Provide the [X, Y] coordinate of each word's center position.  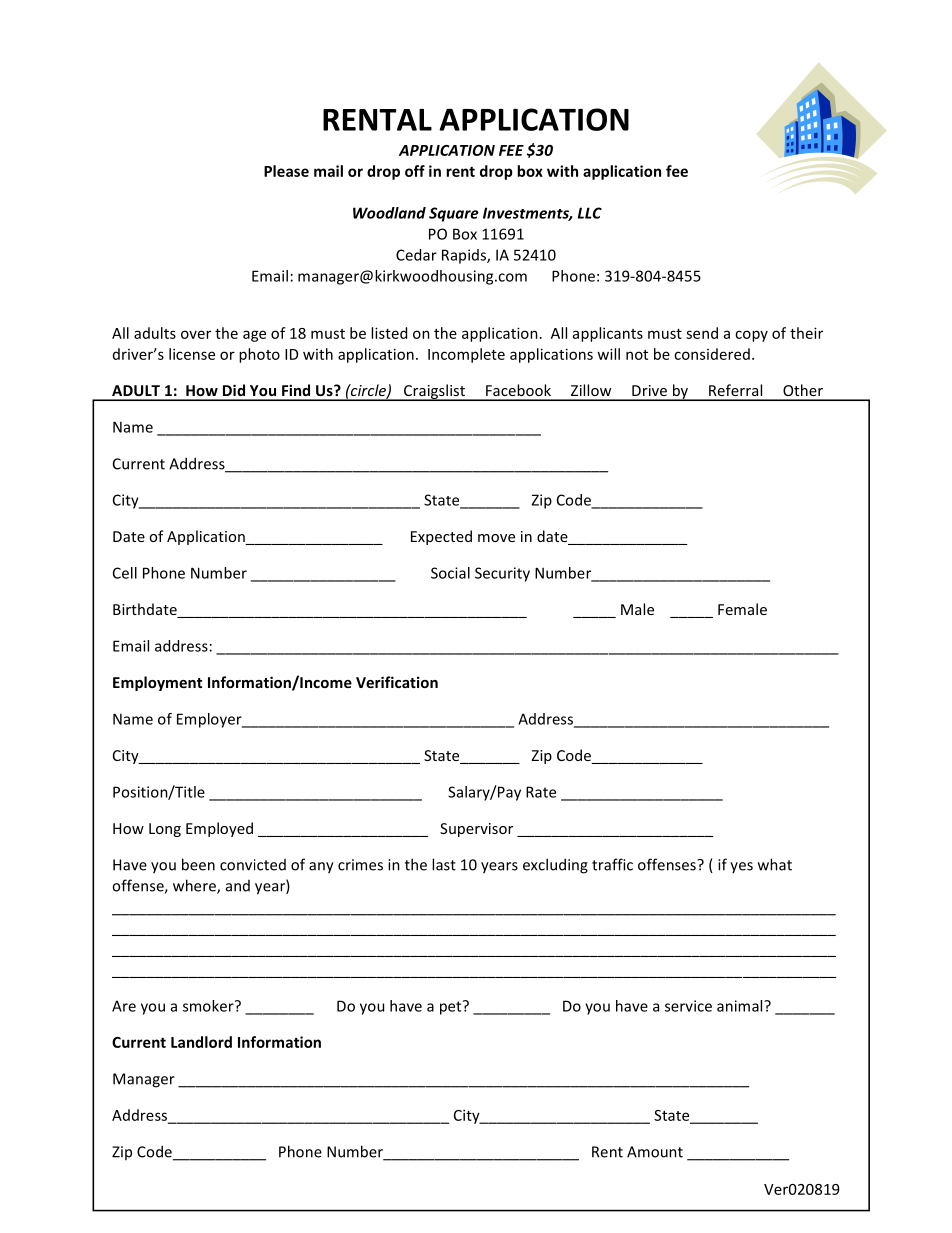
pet [452, 1007]
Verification [397, 682]
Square [454, 214]
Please [286, 171]
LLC [590, 213]
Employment [157, 683]
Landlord [201, 1042]
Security [502, 574]
